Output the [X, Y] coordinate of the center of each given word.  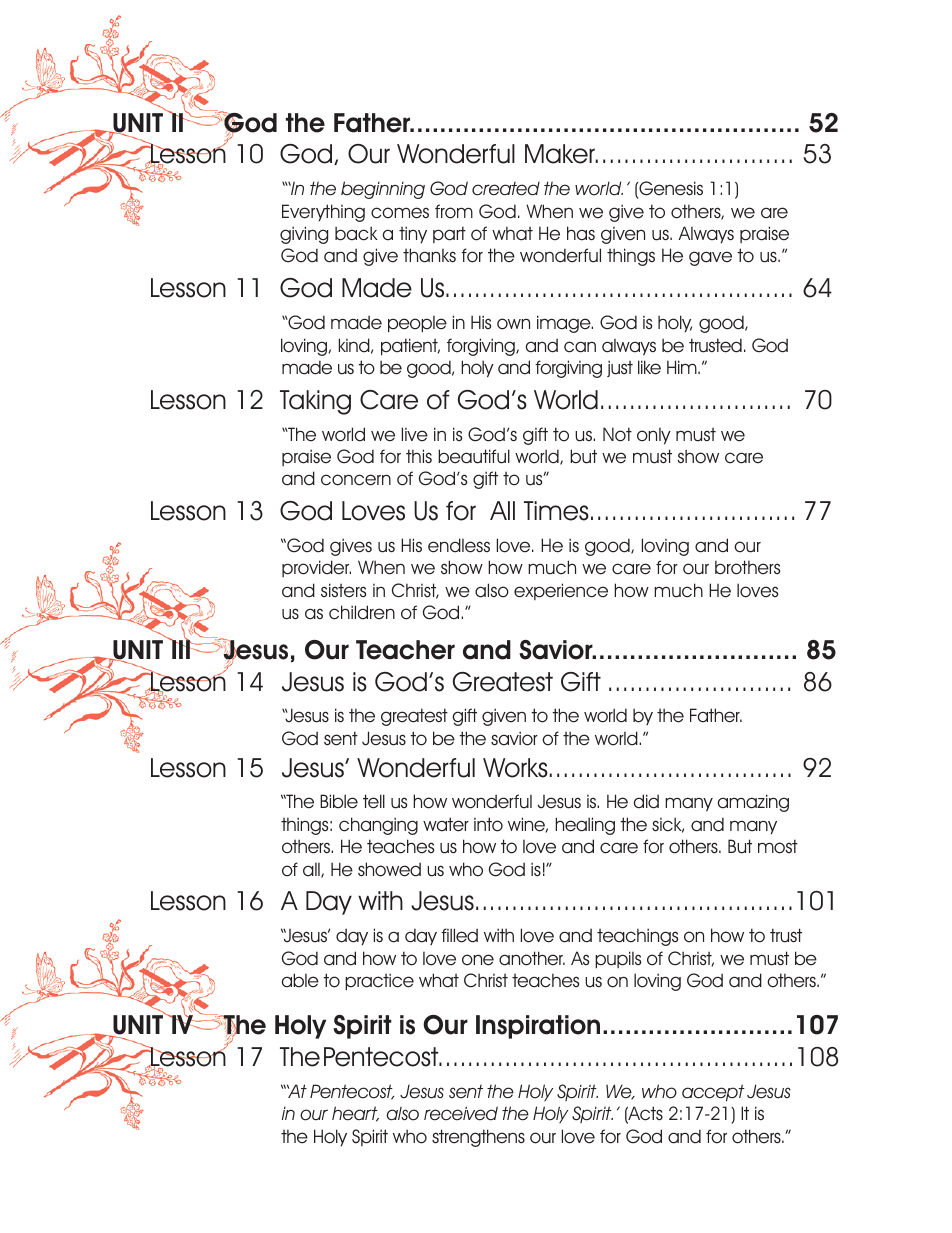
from [454, 211]
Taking [315, 402]
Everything [323, 213]
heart [355, 1114]
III [181, 648]
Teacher [405, 650]
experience [561, 591]
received [461, 1113]
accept [713, 1093]
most [778, 846]
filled [459, 935]
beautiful [474, 456]
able [300, 980]
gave [710, 258]
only [654, 436]
